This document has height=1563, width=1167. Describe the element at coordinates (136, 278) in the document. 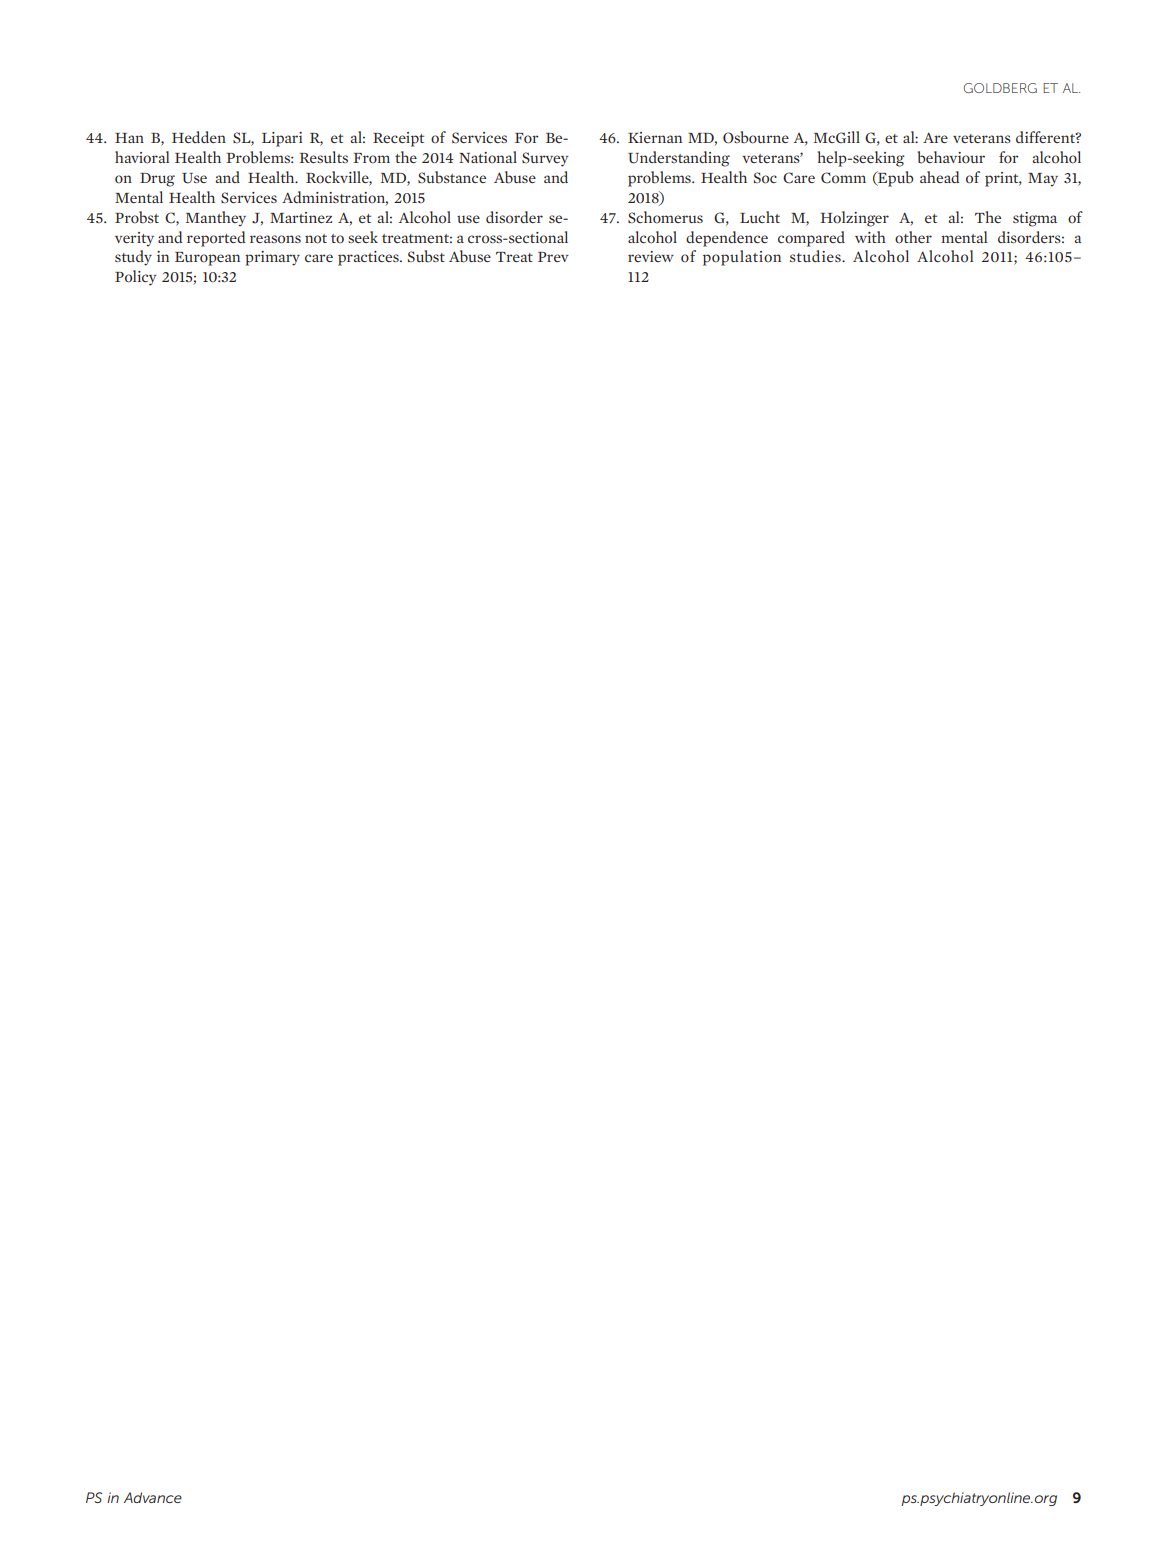

I see `Policy` at that location.
